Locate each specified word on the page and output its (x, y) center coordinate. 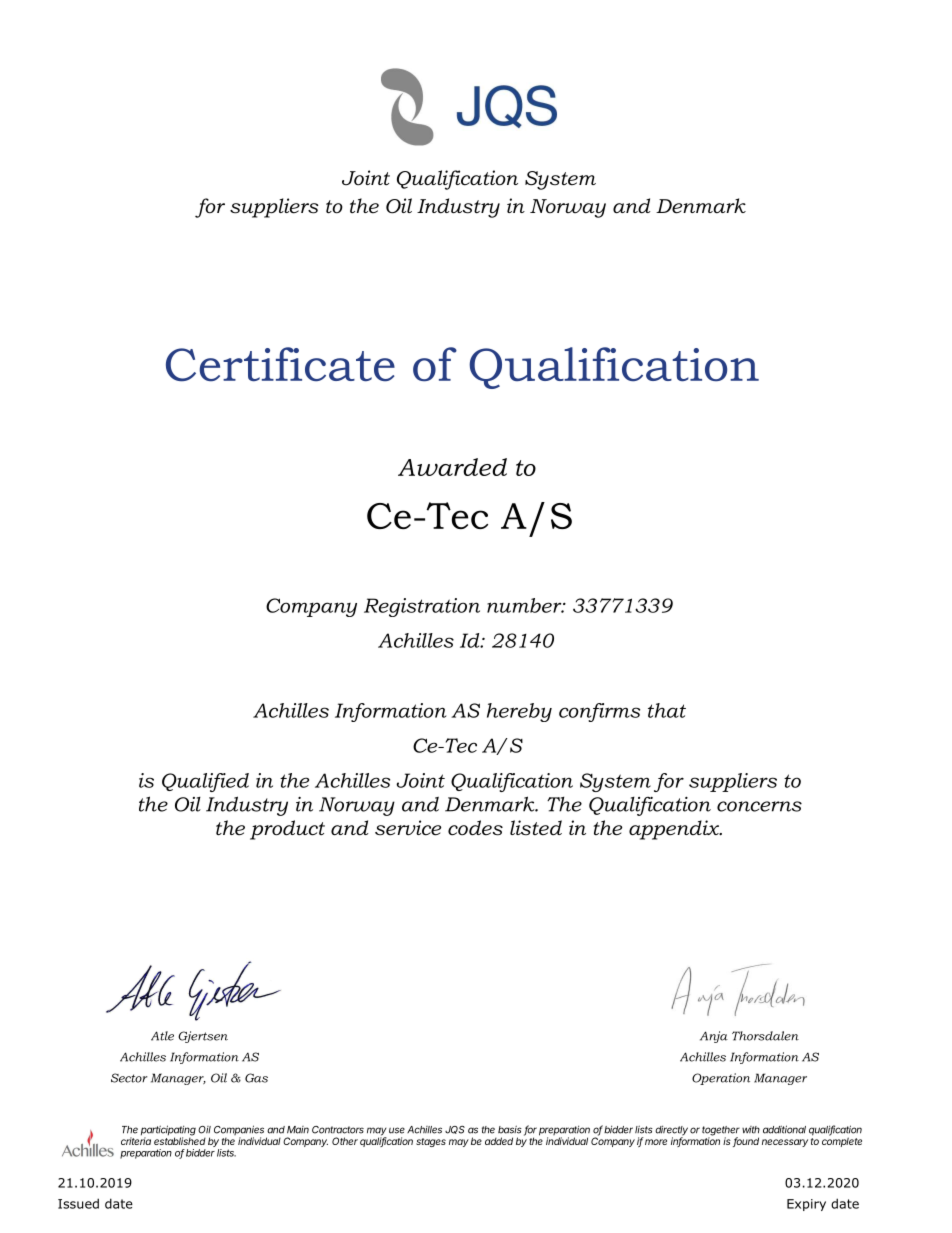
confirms (599, 712)
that (667, 710)
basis (510, 1129)
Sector (129, 1078)
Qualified (205, 782)
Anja (714, 1037)
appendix (675, 830)
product (287, 830)
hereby (519, 712)
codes (475, 828)
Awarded (452, 467)
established (180, 1140)
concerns (759, 806)
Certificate (280, 364)
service (408, 828)
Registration (422, 607)
